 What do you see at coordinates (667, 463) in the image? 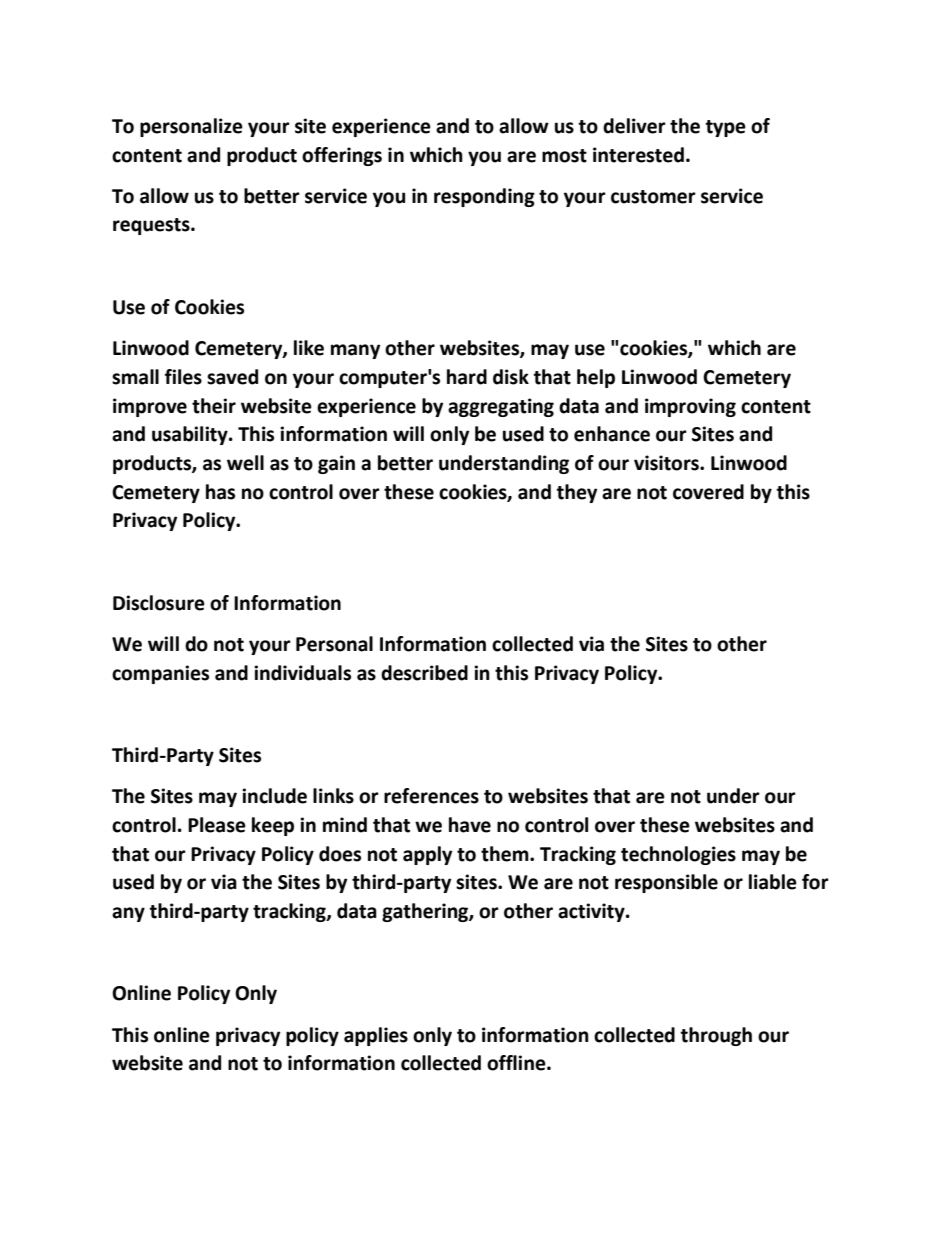
I see `visitors` at bounding box center [667, 463].
